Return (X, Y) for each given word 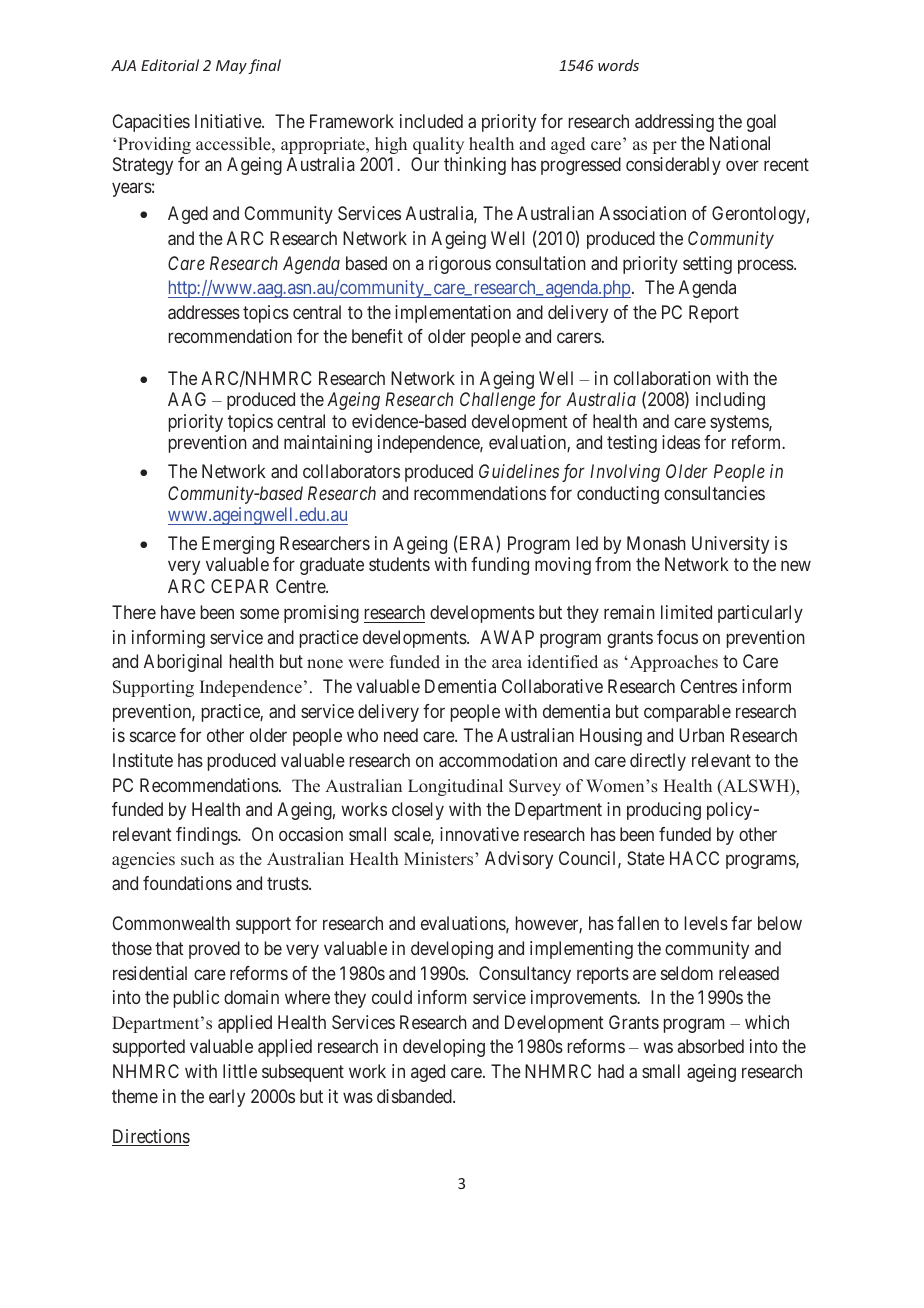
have (178, 612)
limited (686, 612)
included (431, 121)
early (227, 1098)
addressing (674, 123)
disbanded (415, 1096)
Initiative (229, 121)
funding (500, 566)
